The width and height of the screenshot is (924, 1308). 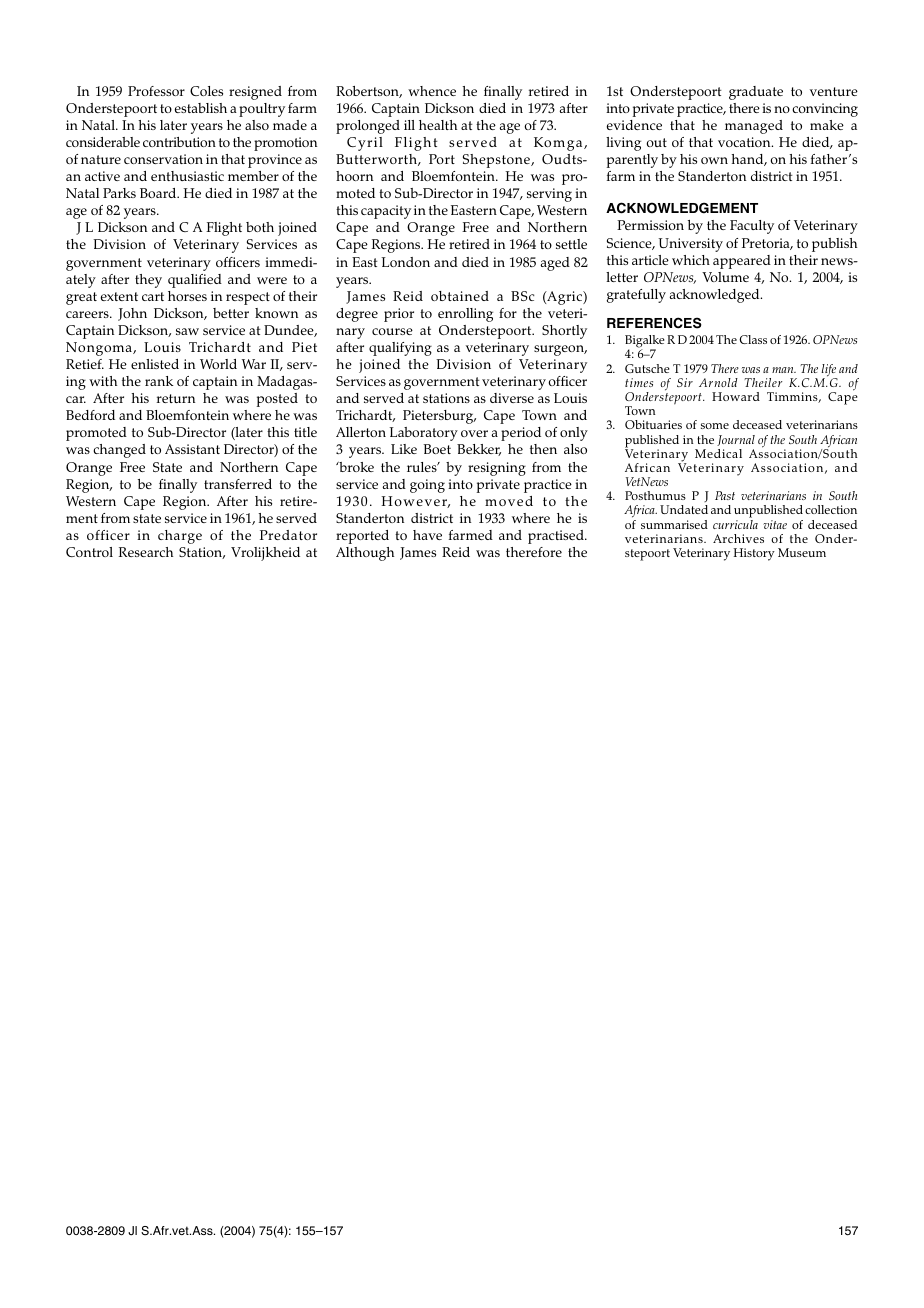 I want to click on have, so click(x=427, y=535).
